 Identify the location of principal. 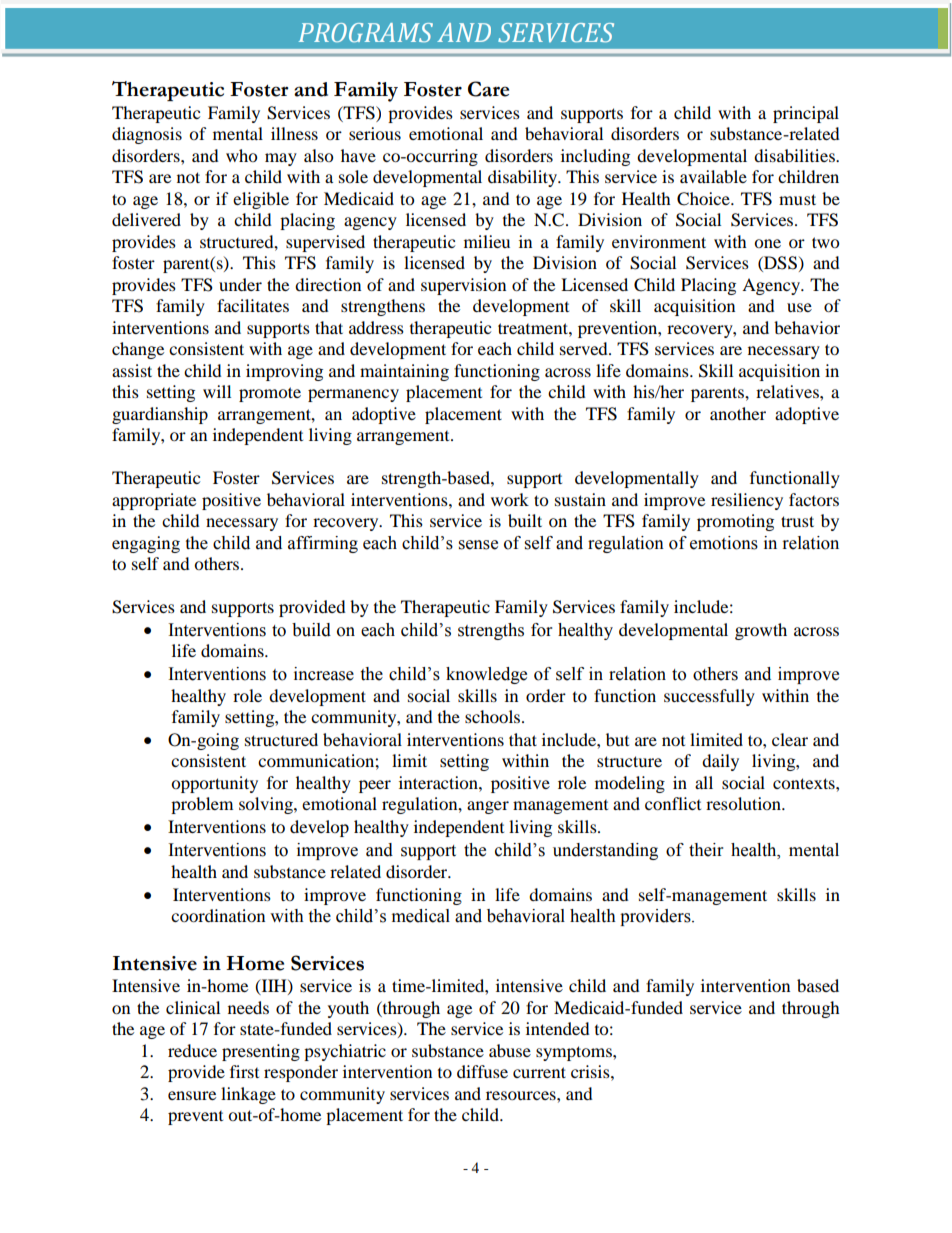
(806, 114).
